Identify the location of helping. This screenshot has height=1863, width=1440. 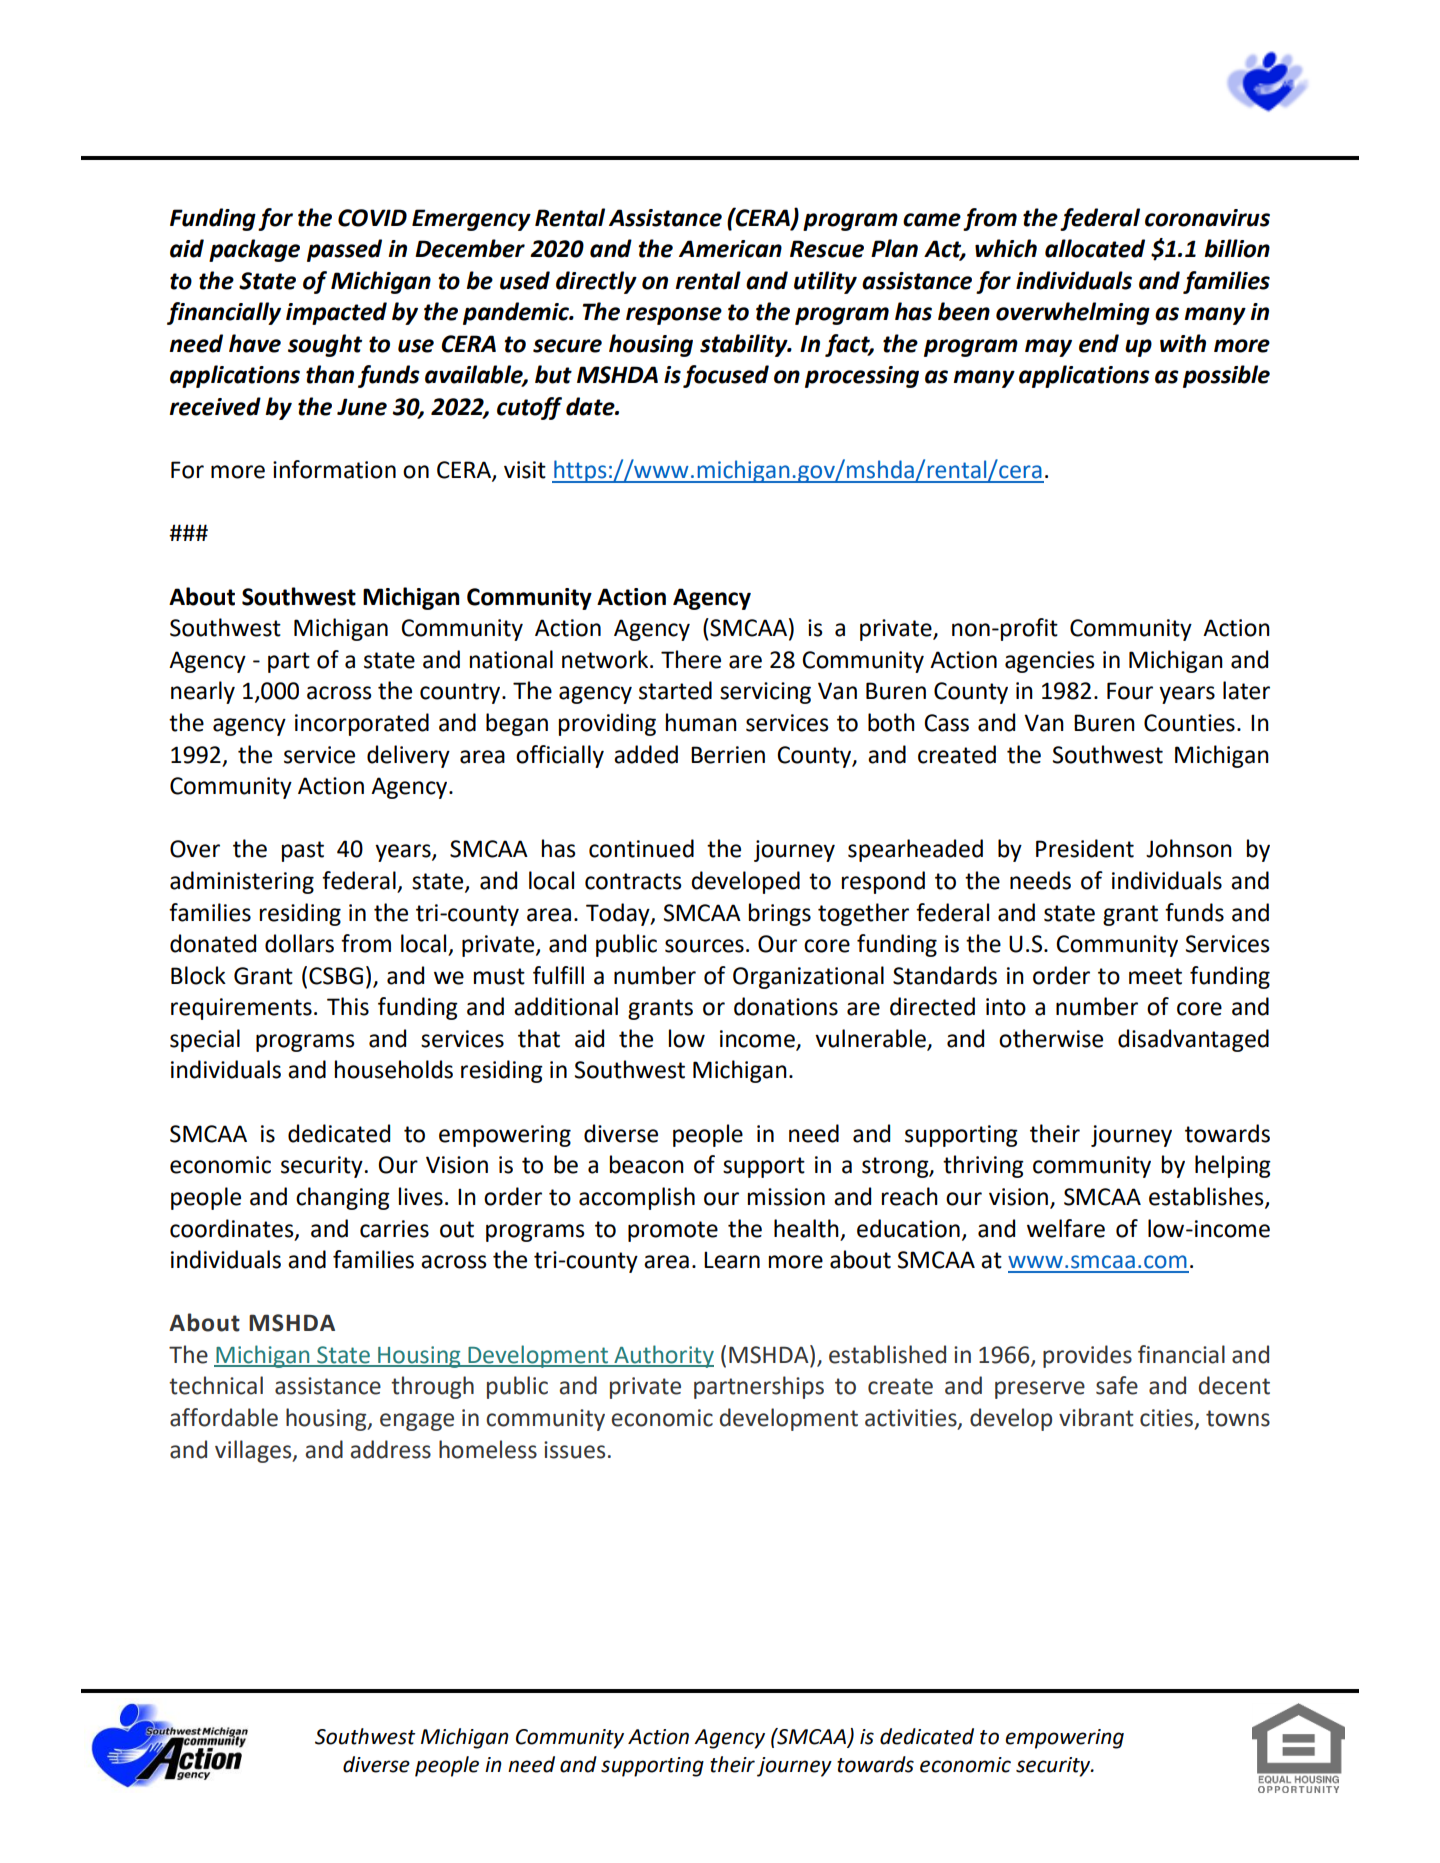
(1233, 1166).
